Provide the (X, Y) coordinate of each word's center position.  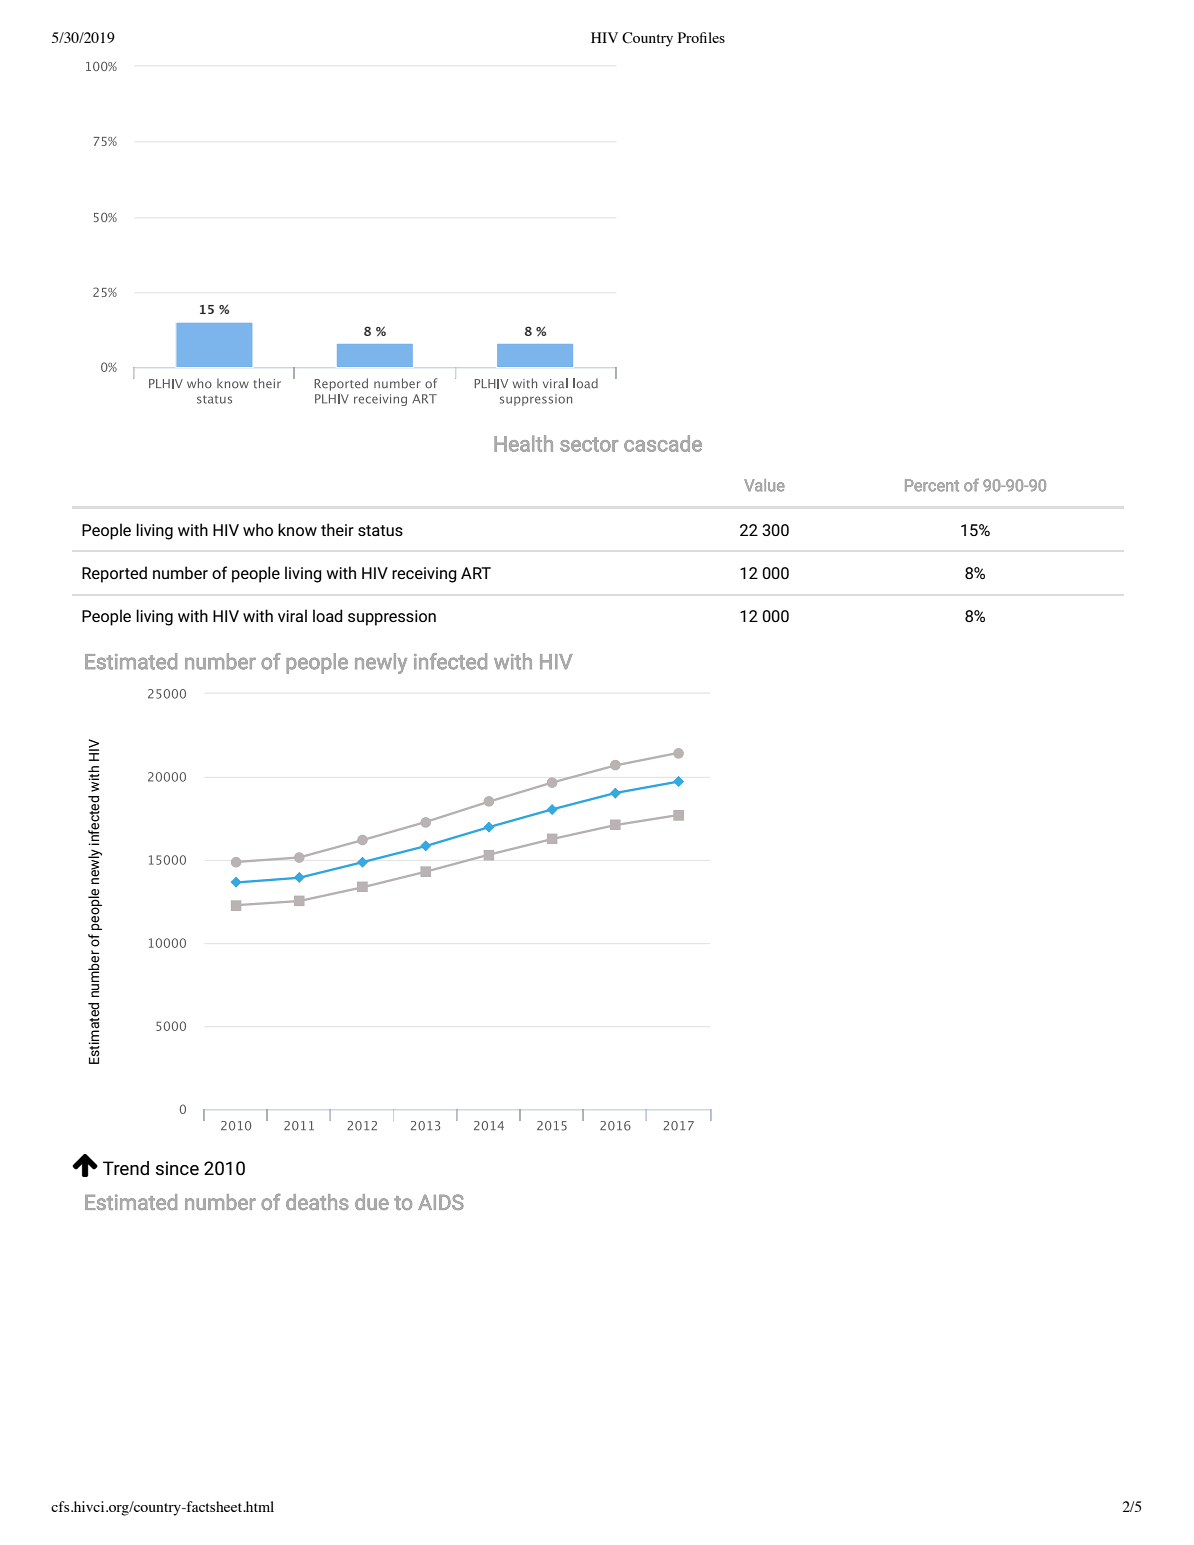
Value (764, 485)
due (372, 1202)
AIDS (441, 1202)
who (258, 529)
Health (523, 443)
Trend (126, 1168)
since (177, 1168)
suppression (392, 618)
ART (476, 573)
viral (292, 615)
